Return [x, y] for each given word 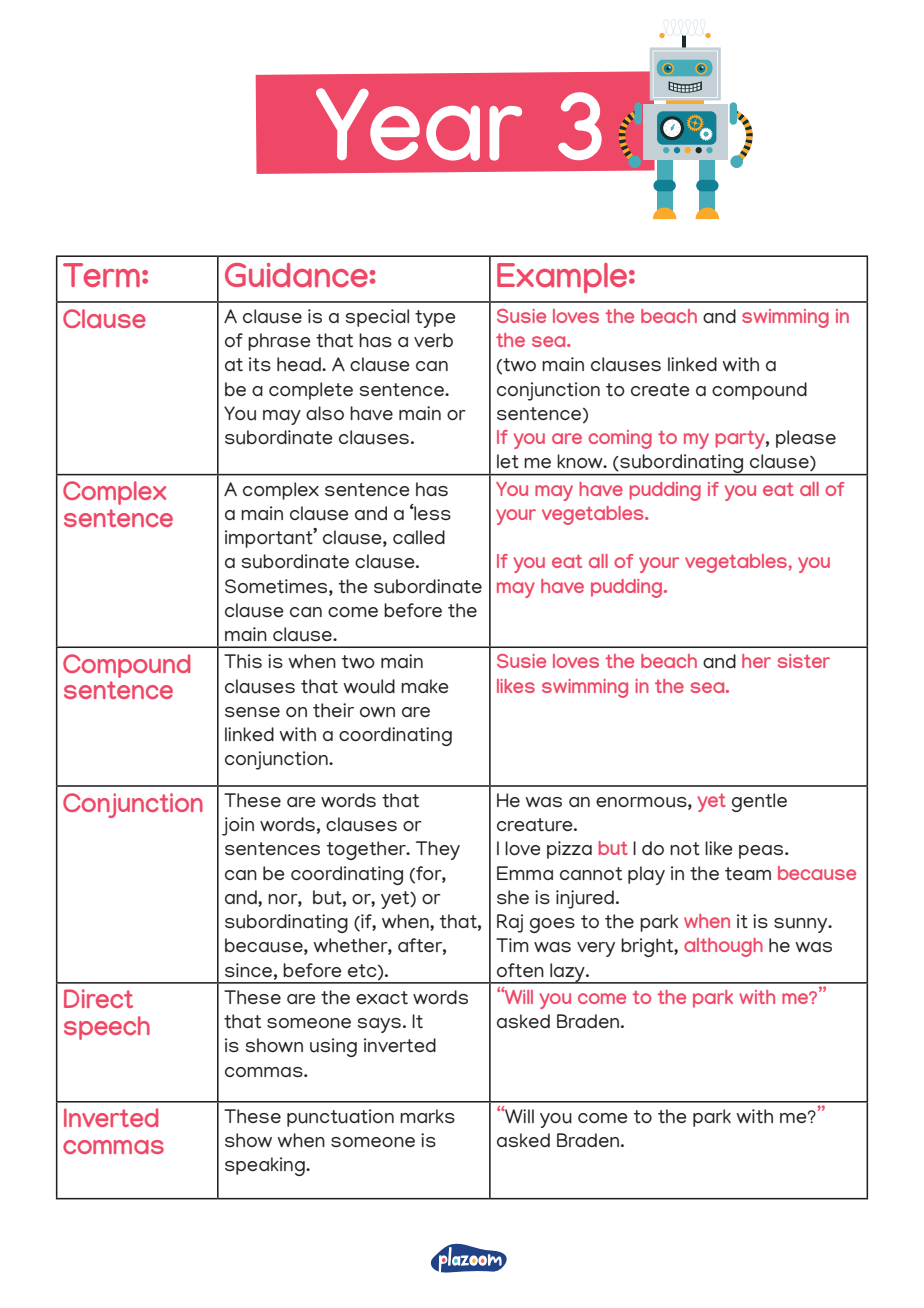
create [660, 389]
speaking [266, 1166]
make [425, 686]
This [243, 661]
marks [427, 1116]
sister [804, 661]
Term [101, 275]
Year [419, 124]
